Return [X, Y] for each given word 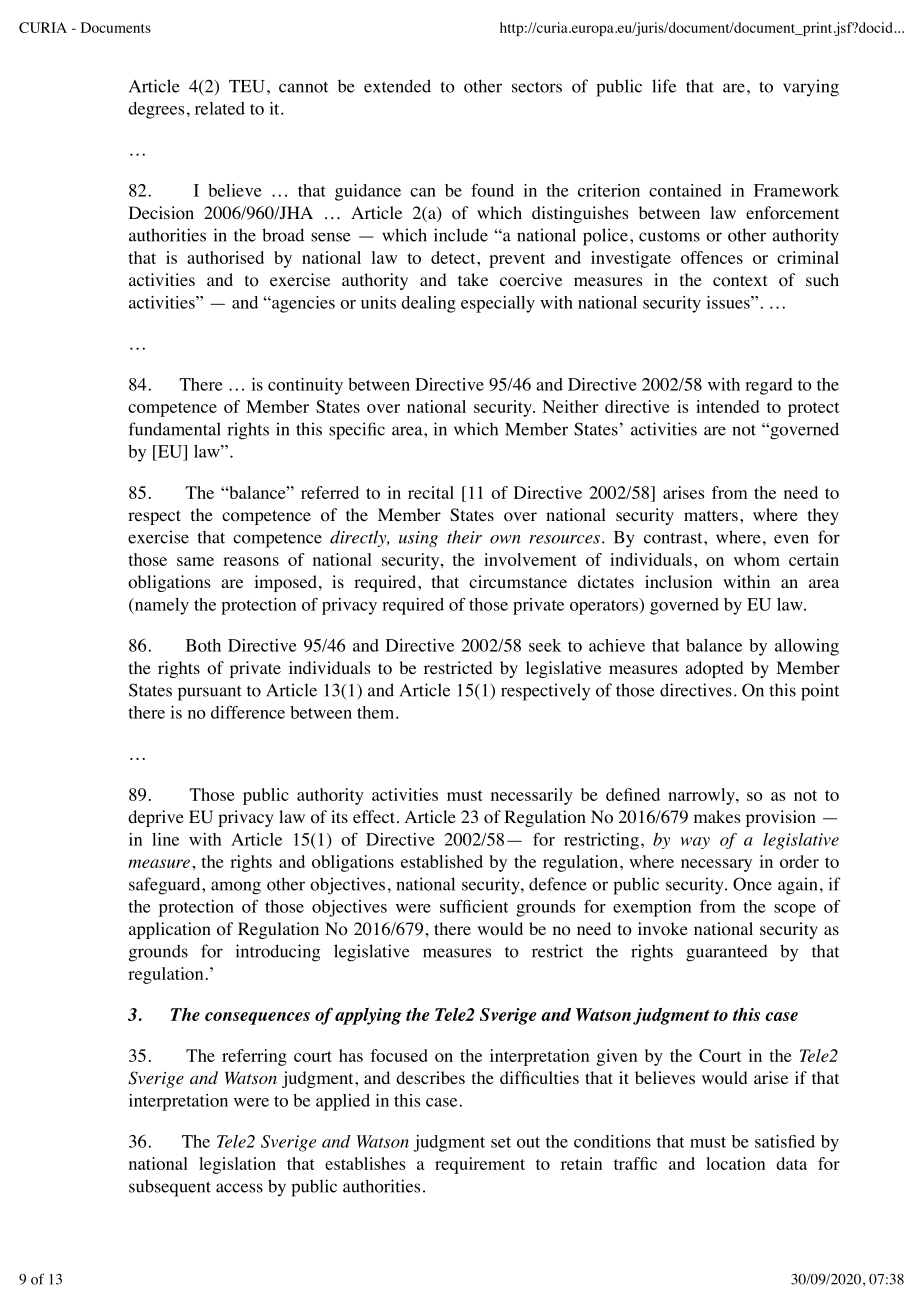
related [220, 108]
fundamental [175, 429]
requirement [480, 1165]
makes [717, 816]
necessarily [532, 796]
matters [711, 515]
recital [431, 492]
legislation [237, 1165]
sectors [537, 87]
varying [811, 88]
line [165, 839]
